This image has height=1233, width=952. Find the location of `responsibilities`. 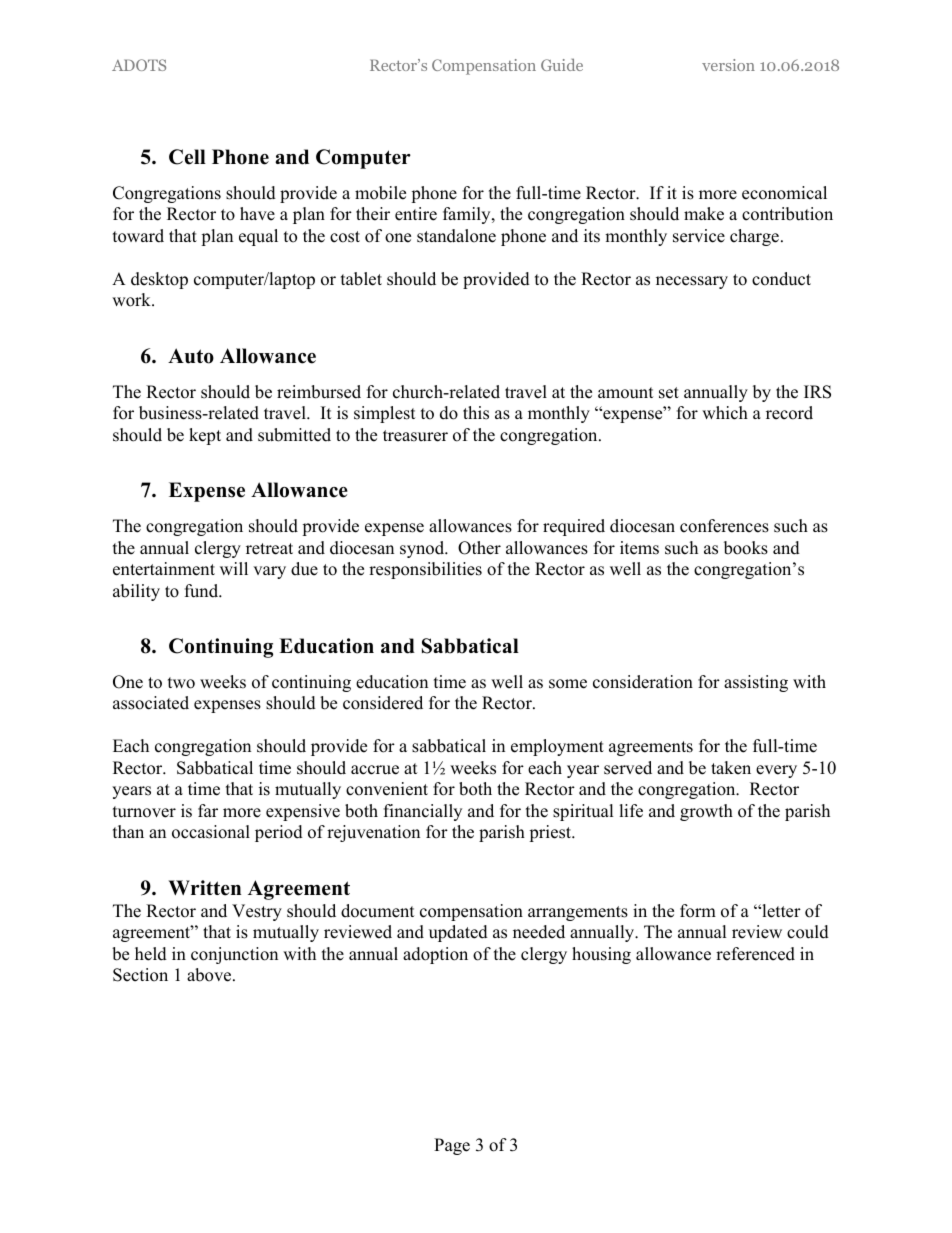

responsibilities is located at coordinates (425, 570).
